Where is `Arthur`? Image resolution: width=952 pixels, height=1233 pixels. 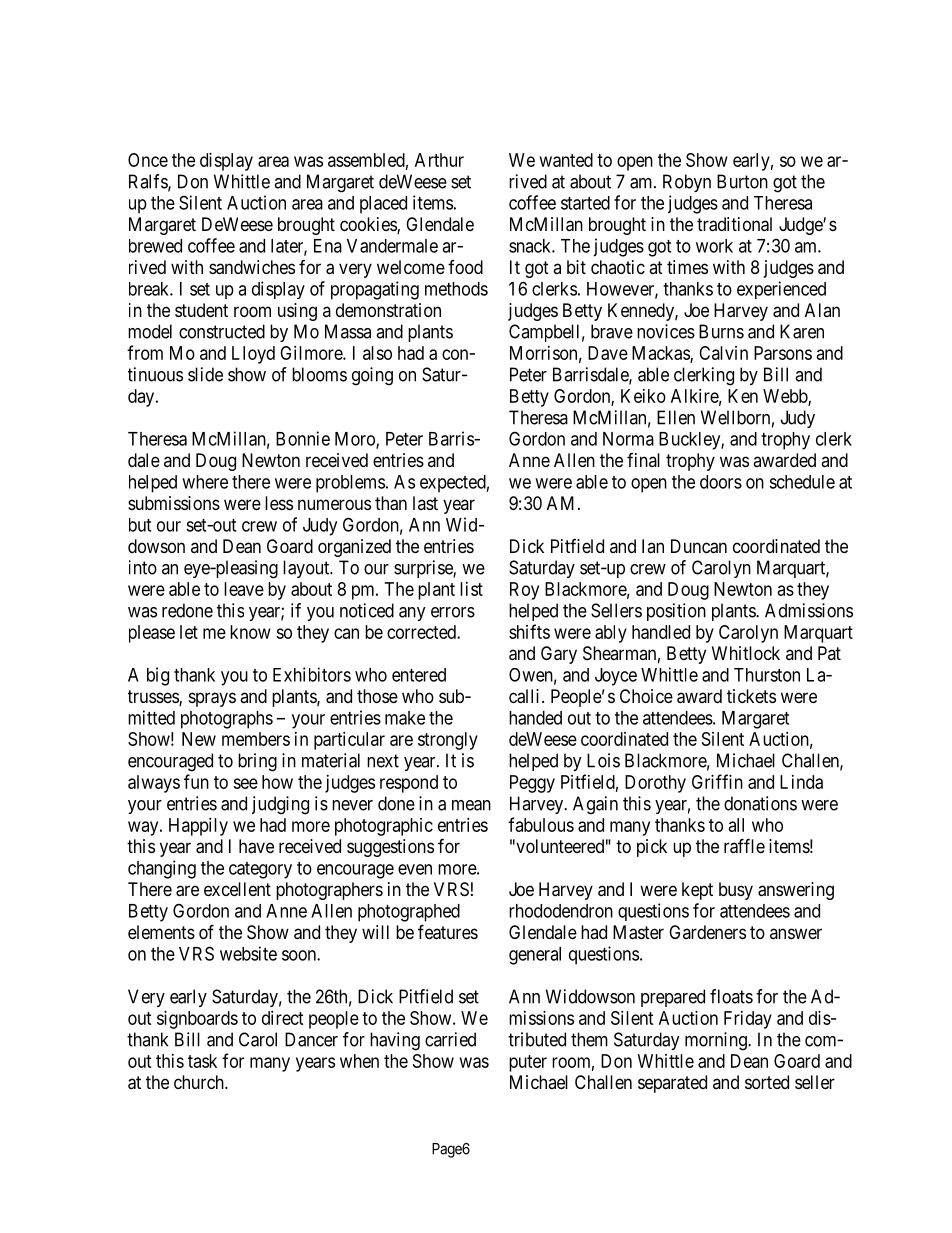 Arthur is located at coordinates (439, 160).
